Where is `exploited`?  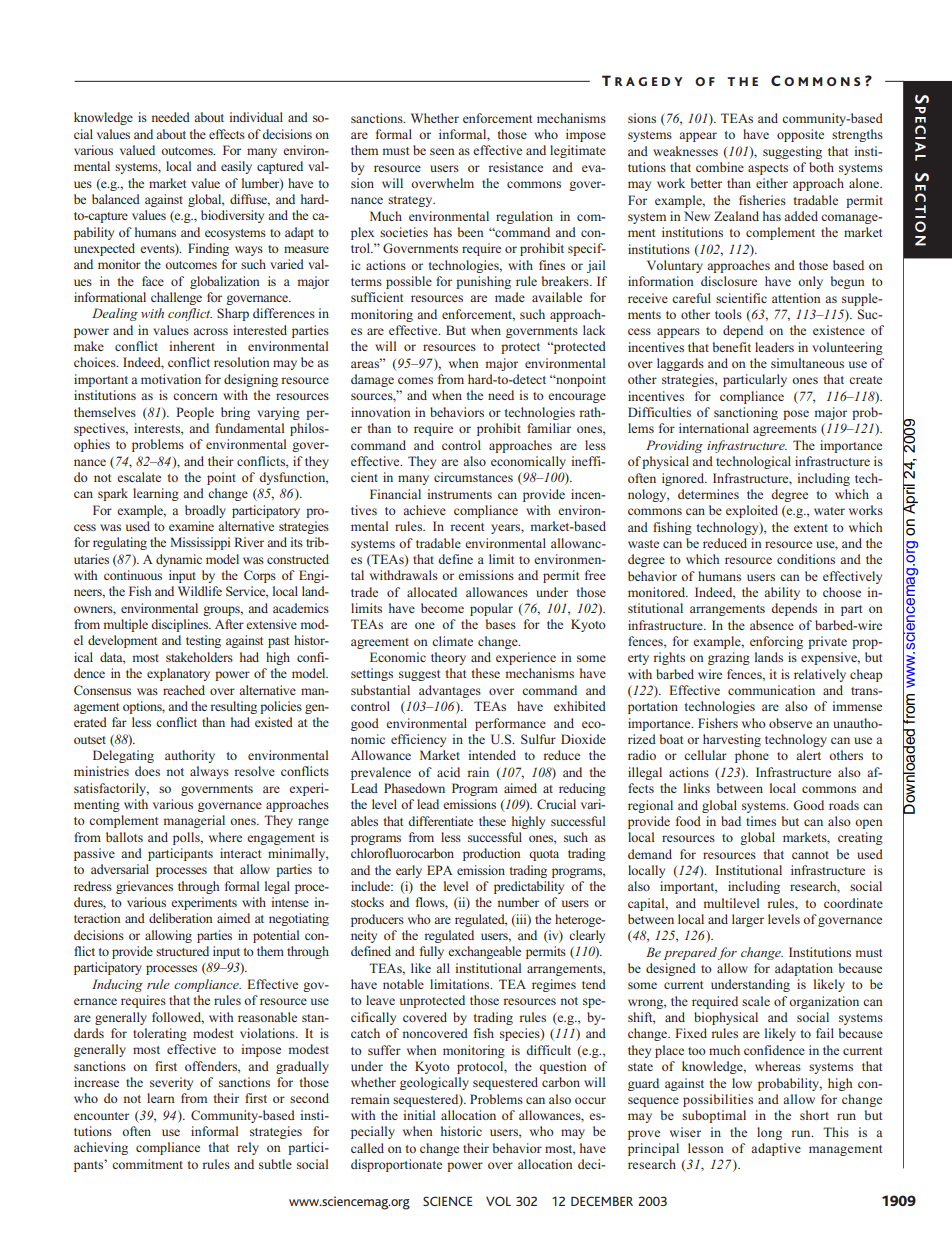 exploited is located at coordinates (752, 511).
